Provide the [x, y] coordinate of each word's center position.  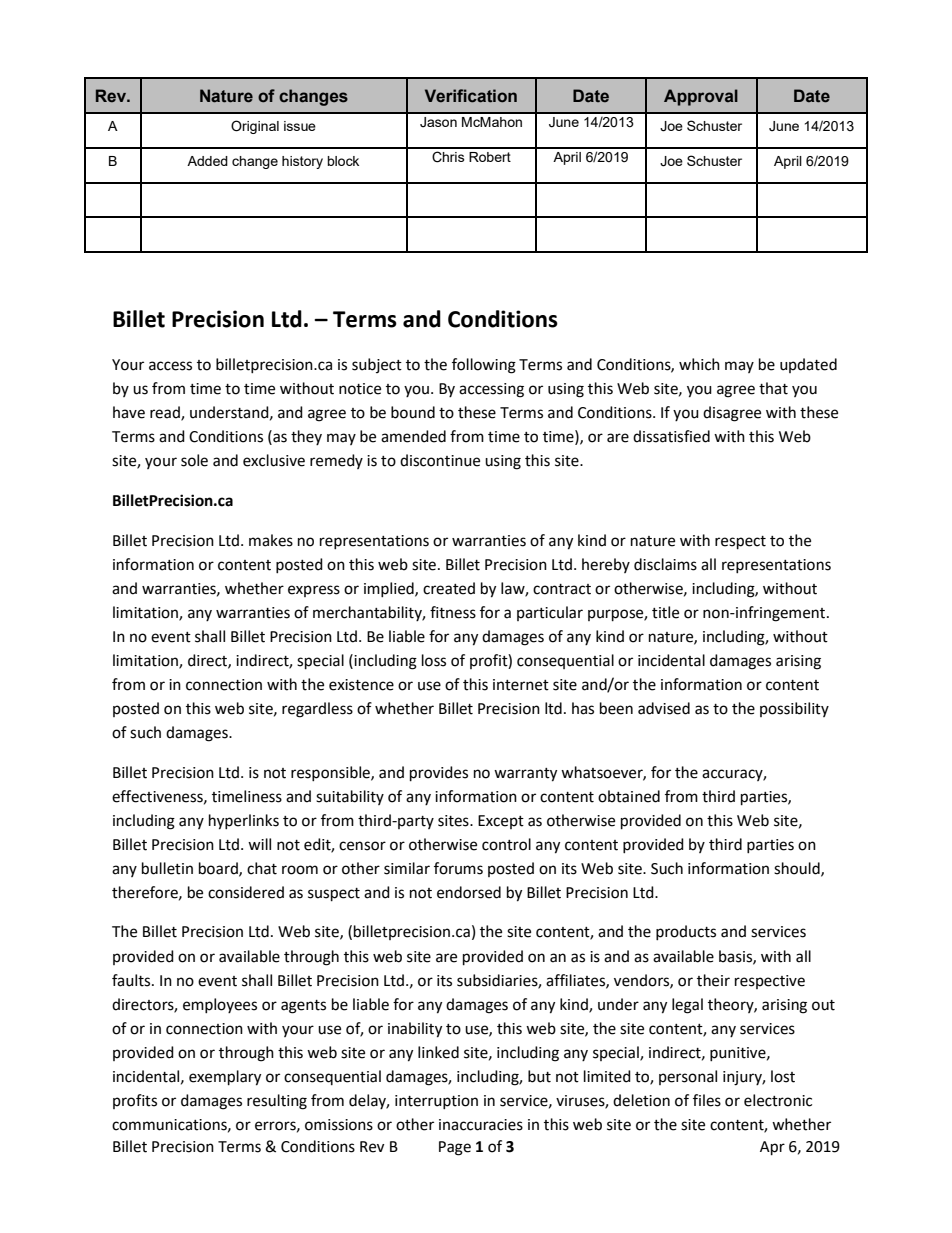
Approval [701, 97]
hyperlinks [244, 822]
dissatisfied [671, 436]
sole [194, 460]
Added [207, 161]
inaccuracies [481, 1125]
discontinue [440, 460]
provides [439, 774]
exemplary [225, 1078]
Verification [471, 96]
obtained [629, 796]
